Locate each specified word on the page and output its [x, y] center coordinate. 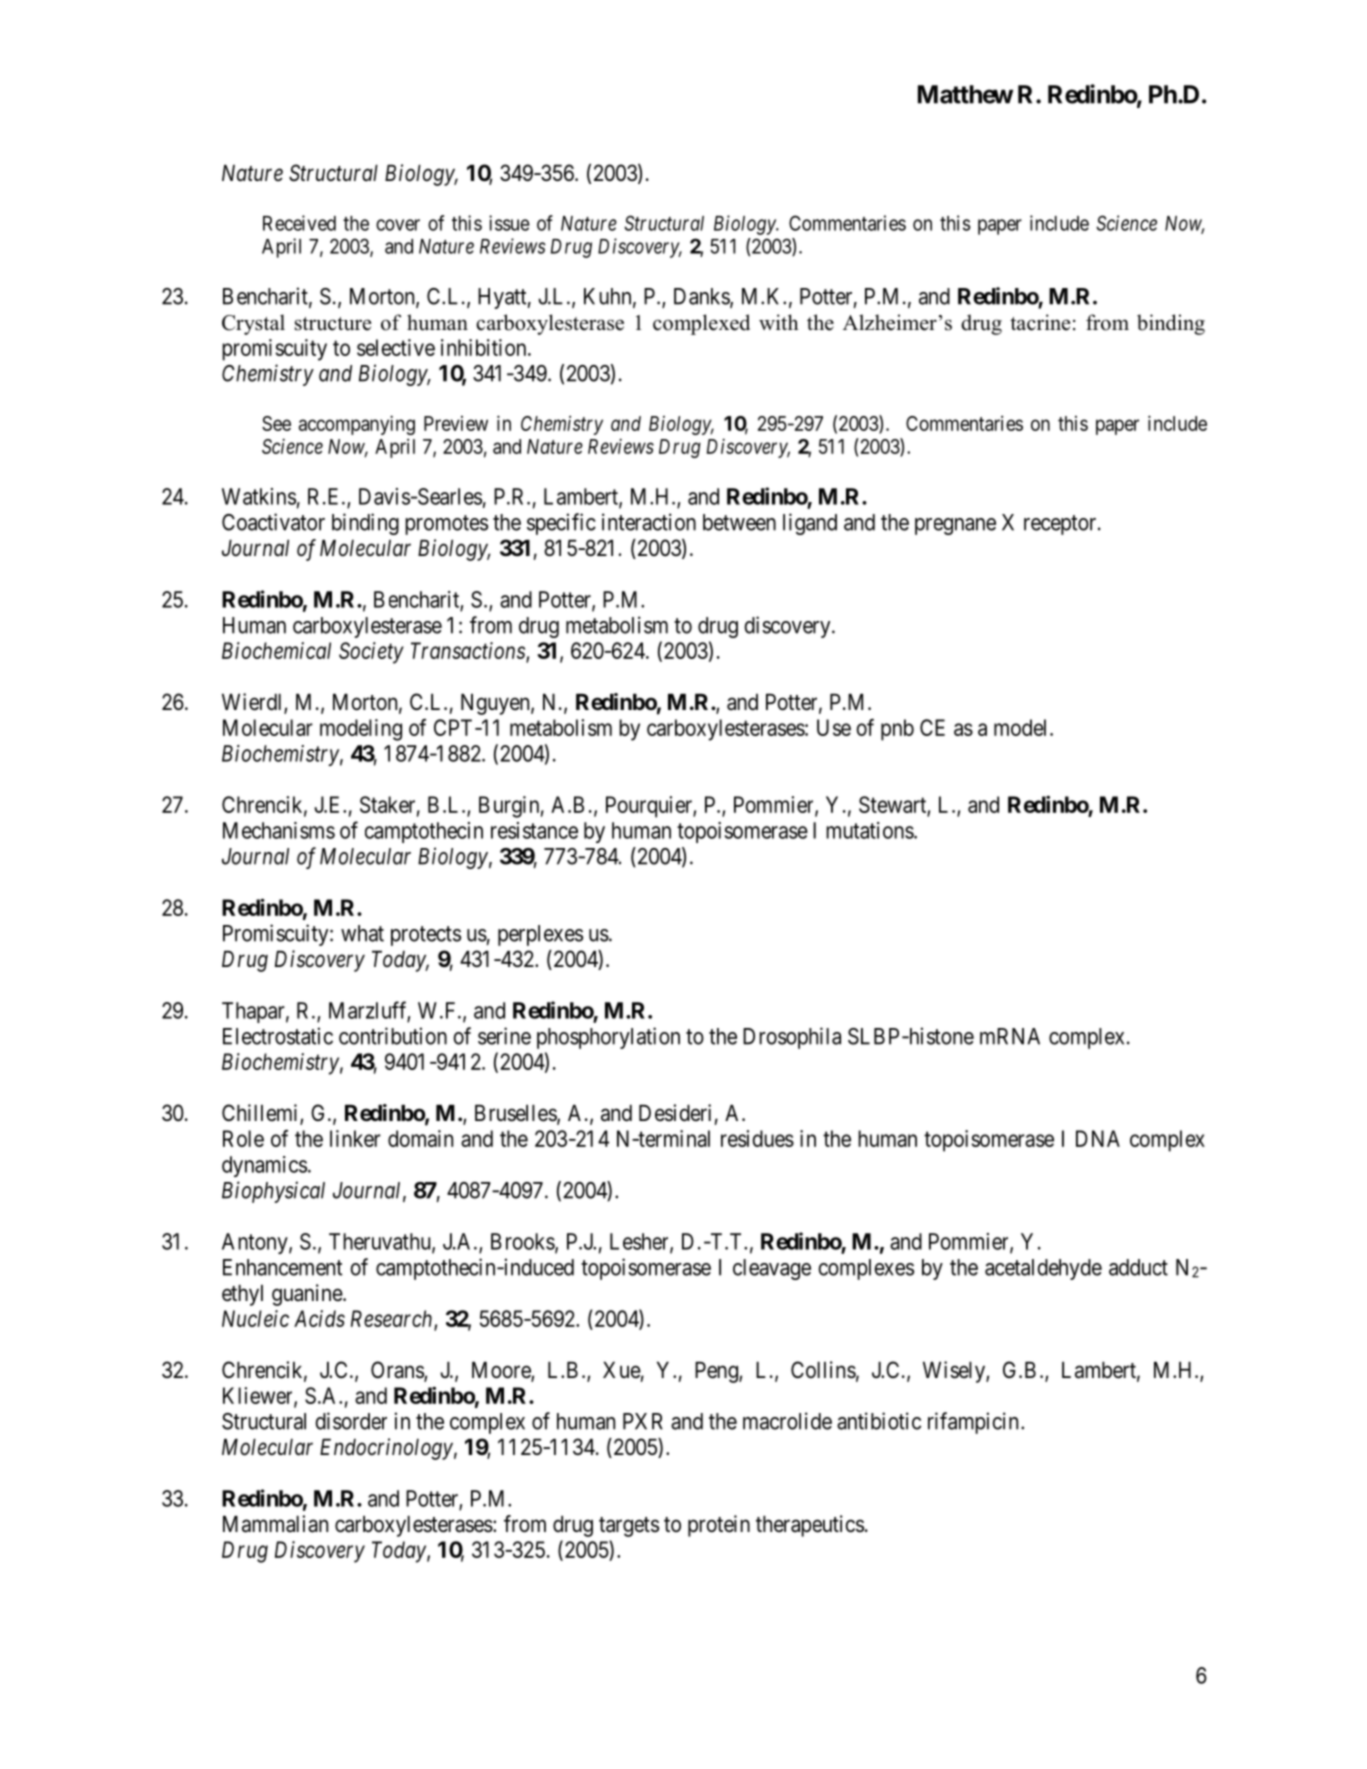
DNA [1098, 1138]
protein [719, 1526]
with [779, 322]
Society [371, 653]
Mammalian [275, 1524]
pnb [897, 730]
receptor [1061, 525]
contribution [393, 1036]
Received [299, 223]
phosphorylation [608, 1038]
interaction [649, 522]
